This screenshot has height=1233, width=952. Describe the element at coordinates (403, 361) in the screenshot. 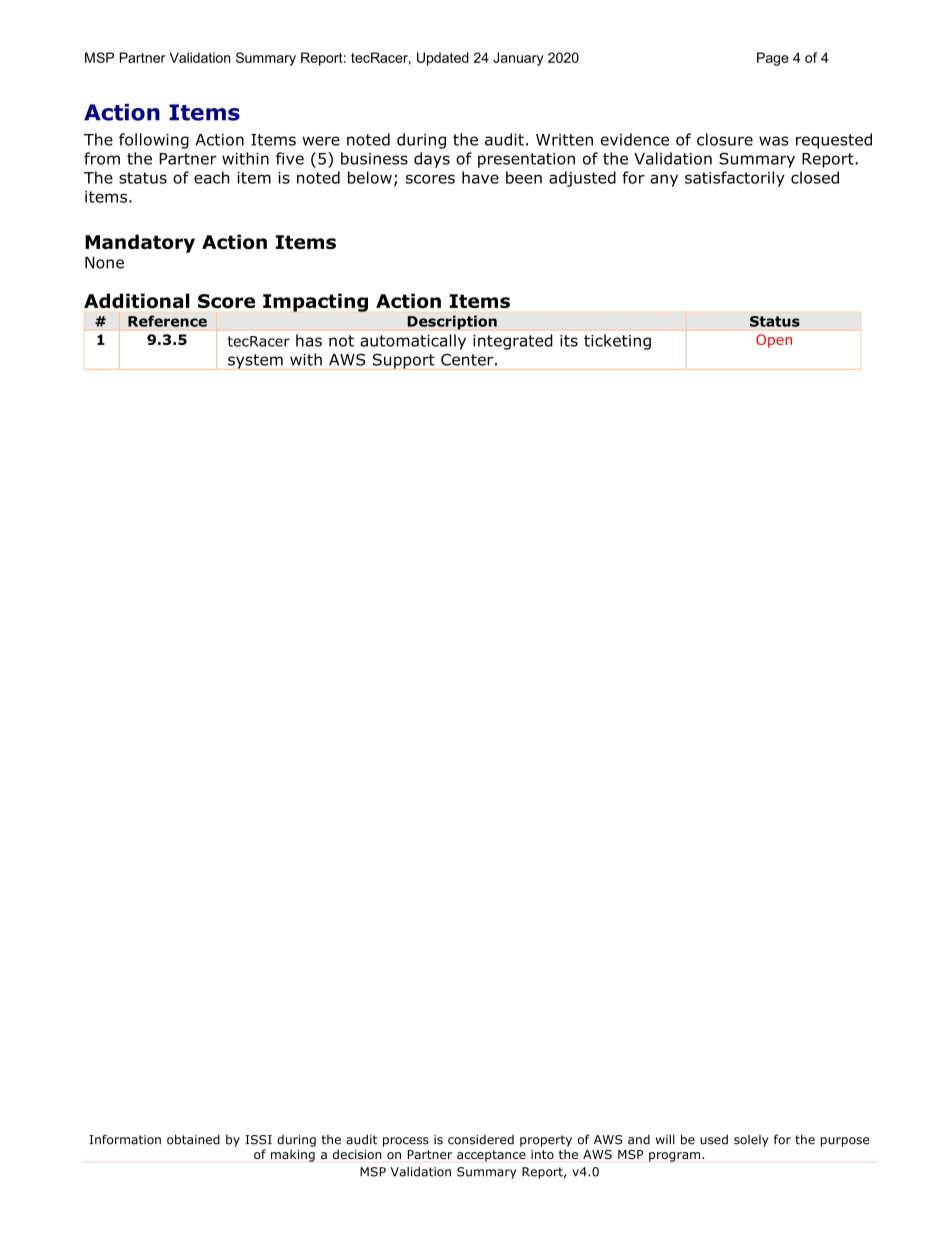

I see `Support` at that location.
